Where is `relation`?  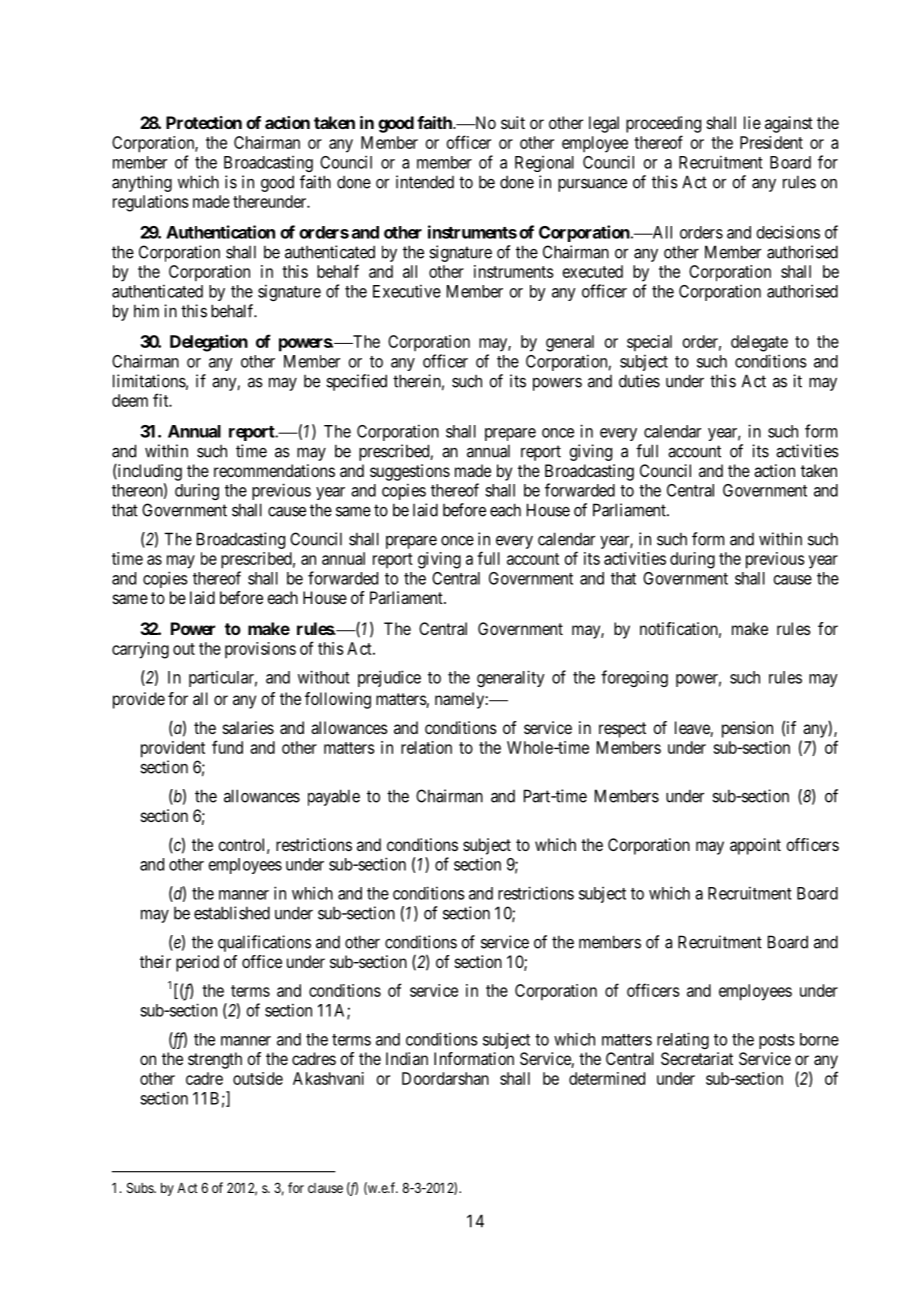 relation is located at coordinates (426, 747).
